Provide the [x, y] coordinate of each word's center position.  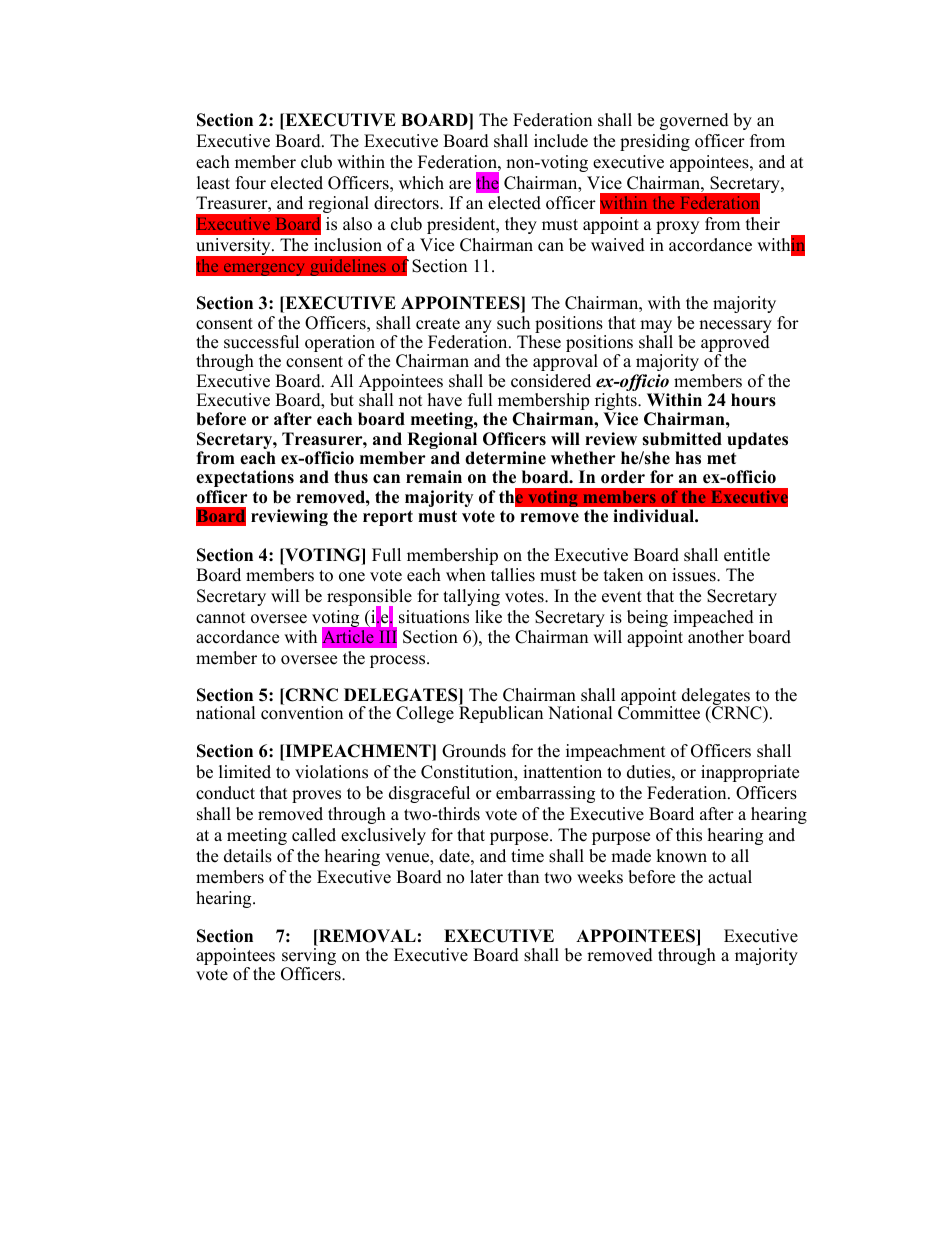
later [486, 877]
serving [309, 958]
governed [694, 121]
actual [730, 877]
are [460, 185]
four [251, 183]
